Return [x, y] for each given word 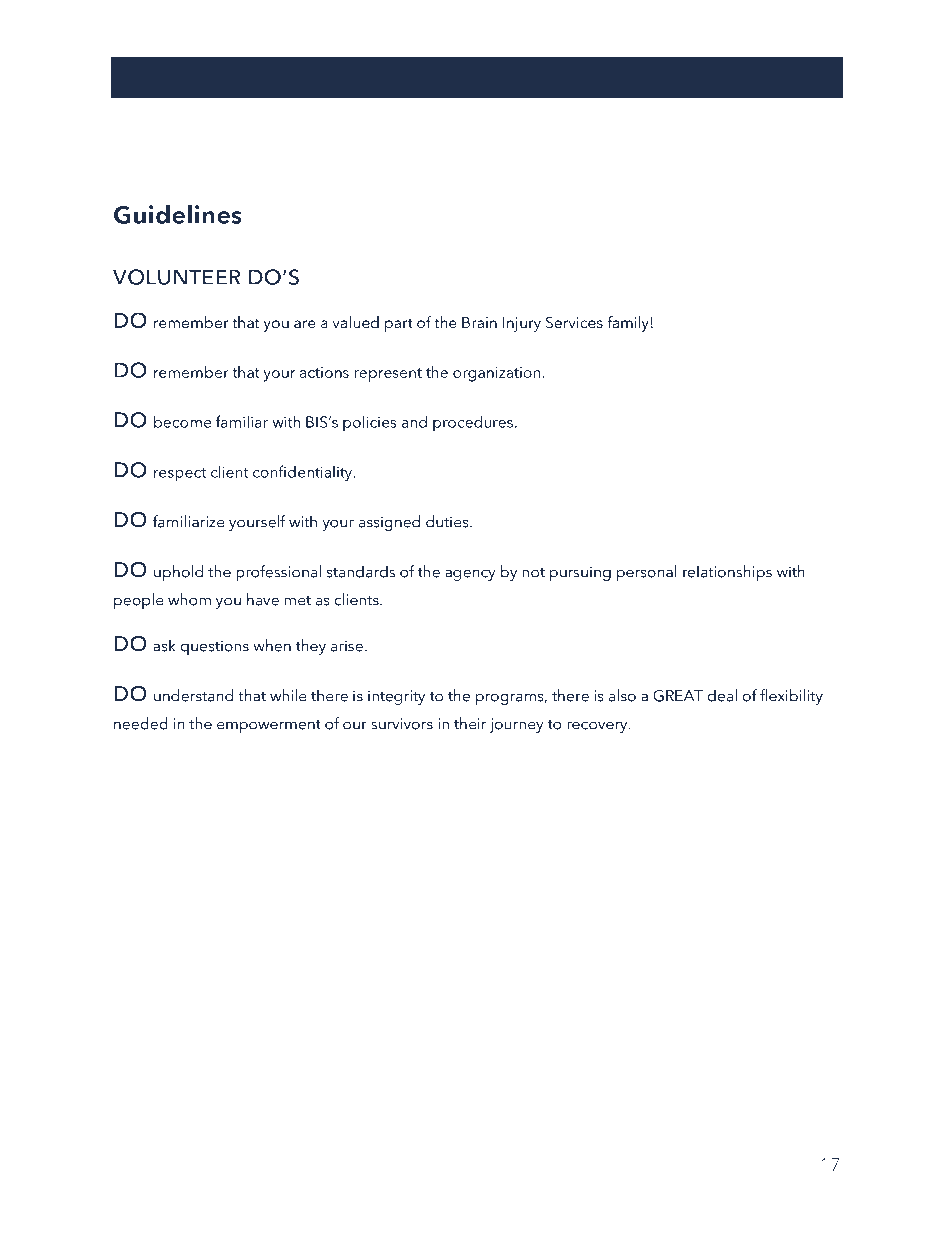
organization [498, 374]
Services [574, 322]
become [182, 421]
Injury [522, 324]
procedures [473, 423]
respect [180, 475]
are [305, 324]
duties [448, 521]
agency [470, 575]
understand [193, 695]
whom [189, 599]
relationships [727, 573]
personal [647, 573]
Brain [479, 322]
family [628, 324]
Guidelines [178, 214]
